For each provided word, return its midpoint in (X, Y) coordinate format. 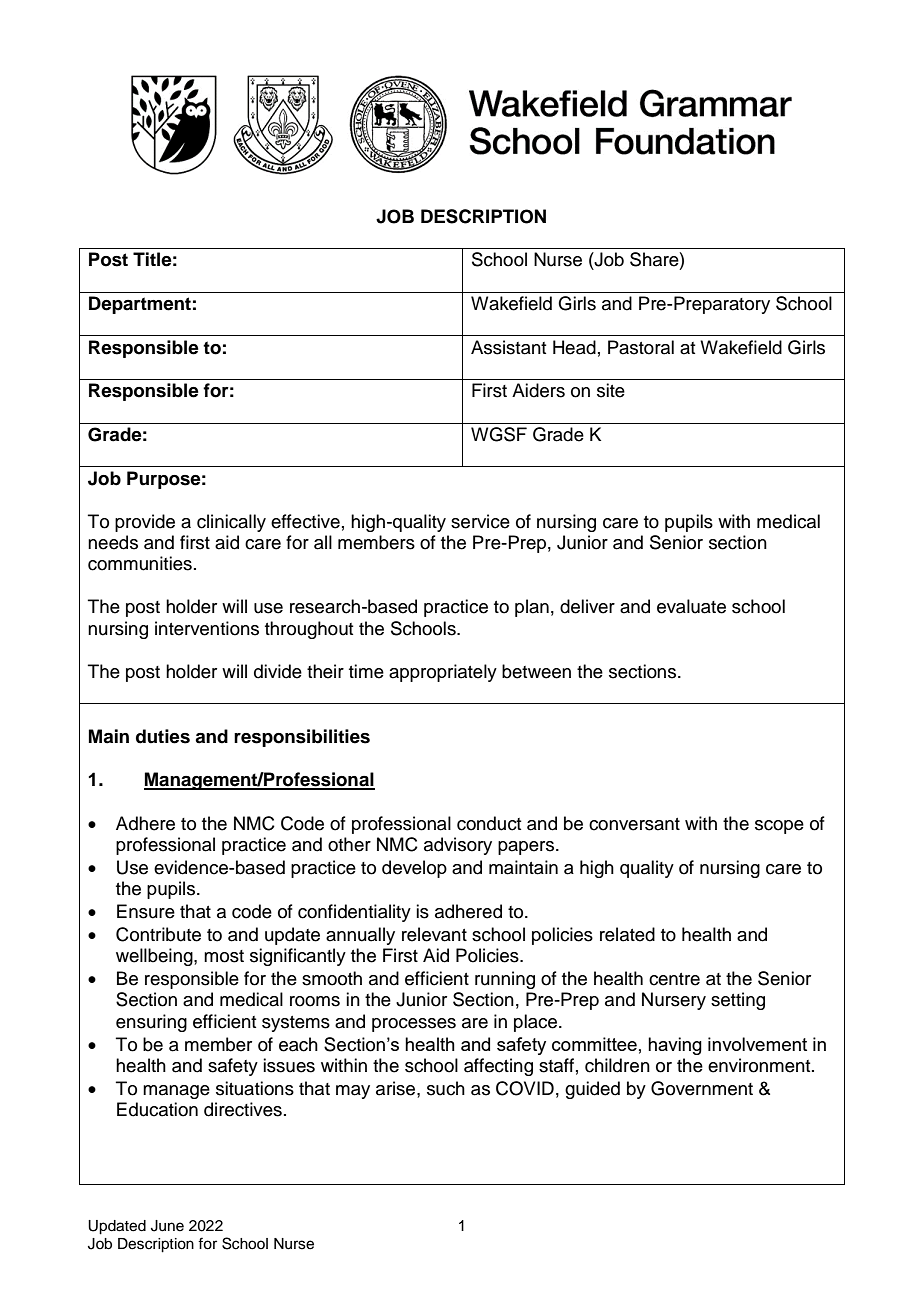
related (627, 934)
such (446, 1088)
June (167, 1226)
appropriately (443, 673)
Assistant (508, 347)
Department (140, 305)
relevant (434, 934)
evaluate (691, 606)
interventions (207, 628)
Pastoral (641, 347)
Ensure (146, 911)
